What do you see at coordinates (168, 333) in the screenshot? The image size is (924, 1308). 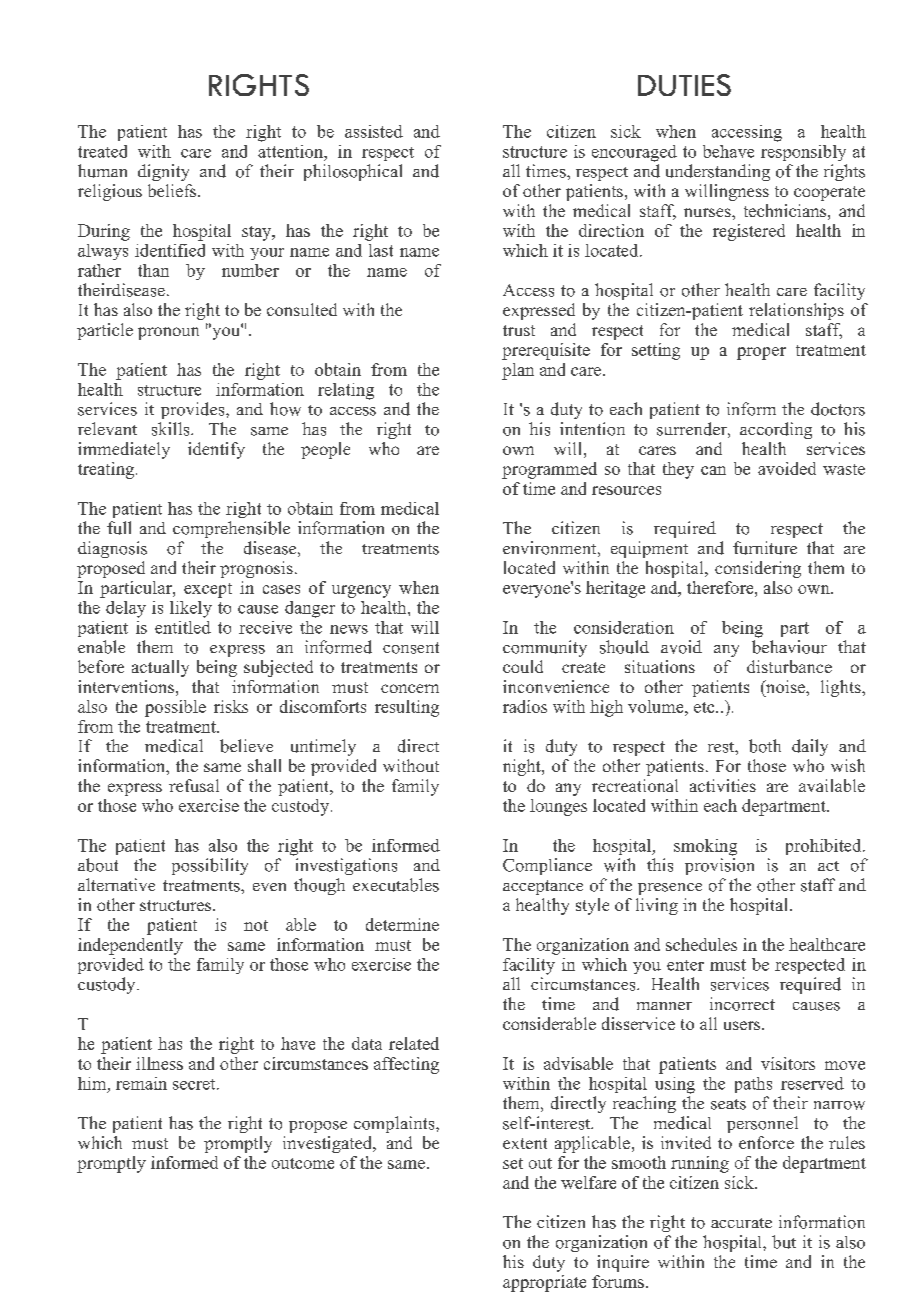 I see `pronoun` at bounding box center [168, 333].
